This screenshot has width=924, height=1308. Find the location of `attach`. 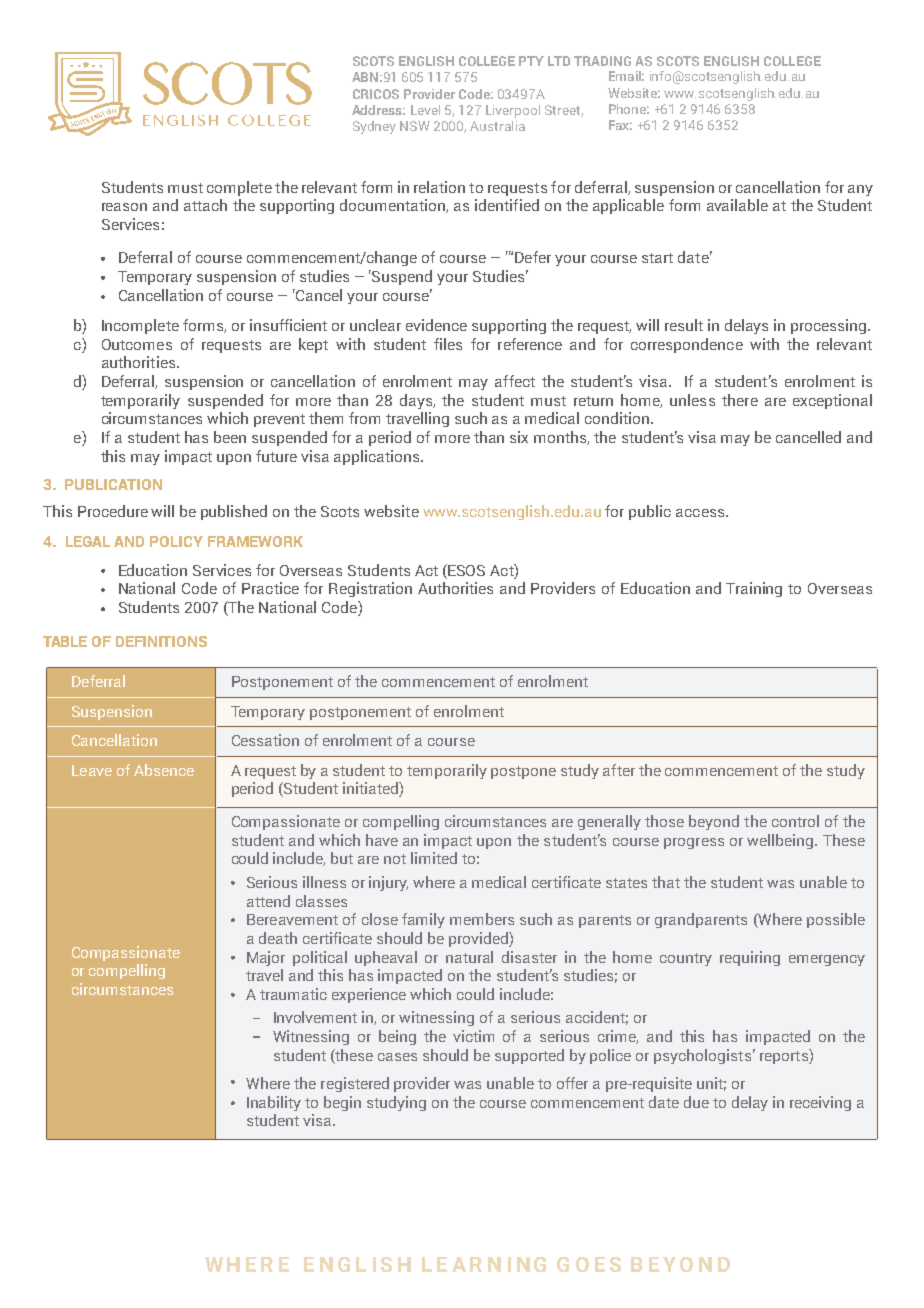

attach is located at coordinates (205, 205).
